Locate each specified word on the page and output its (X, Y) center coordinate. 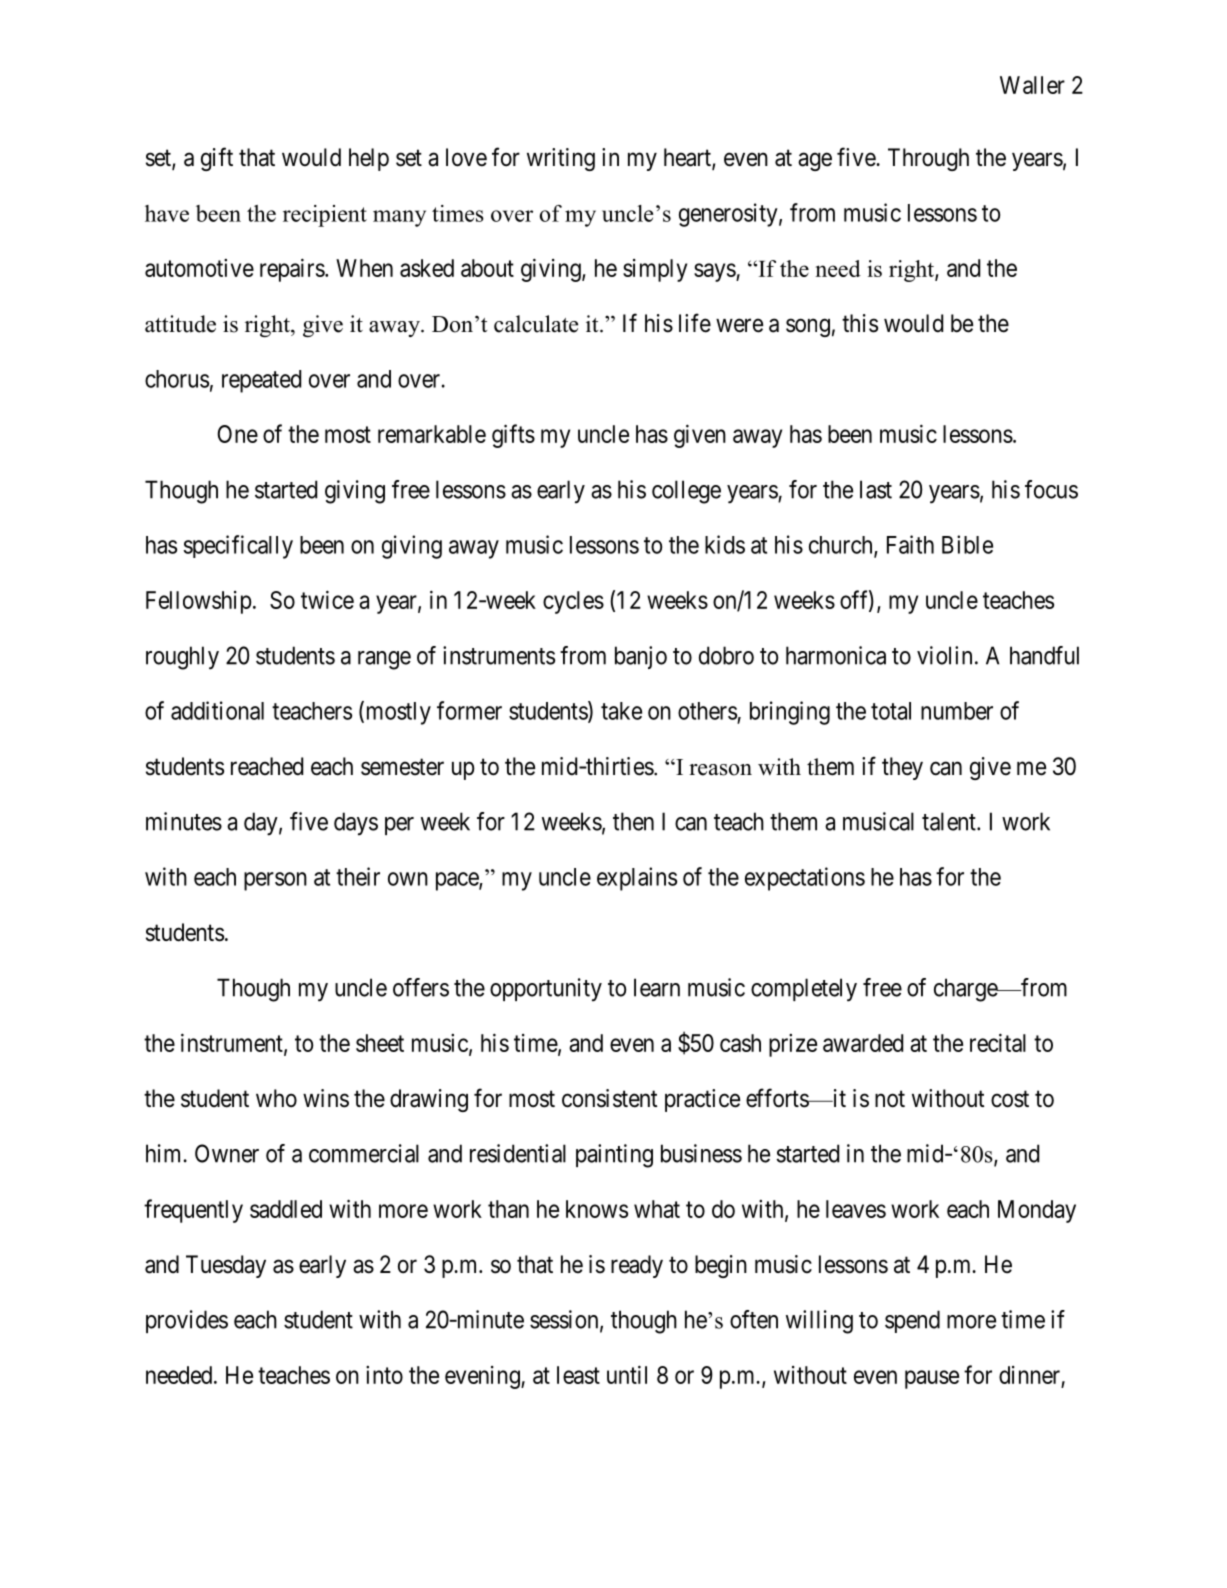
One (237, 434)
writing (561, 159)
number (957, 711)
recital (998, 1042)
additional (217, 710)
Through (928, 159)
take (621, 711)
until (627, 1374)
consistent (610, 1098)
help (369, 159)
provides (187, 1321)
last (876, 489)
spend (912, 1321)
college (686, 492)
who (276, 1098)
